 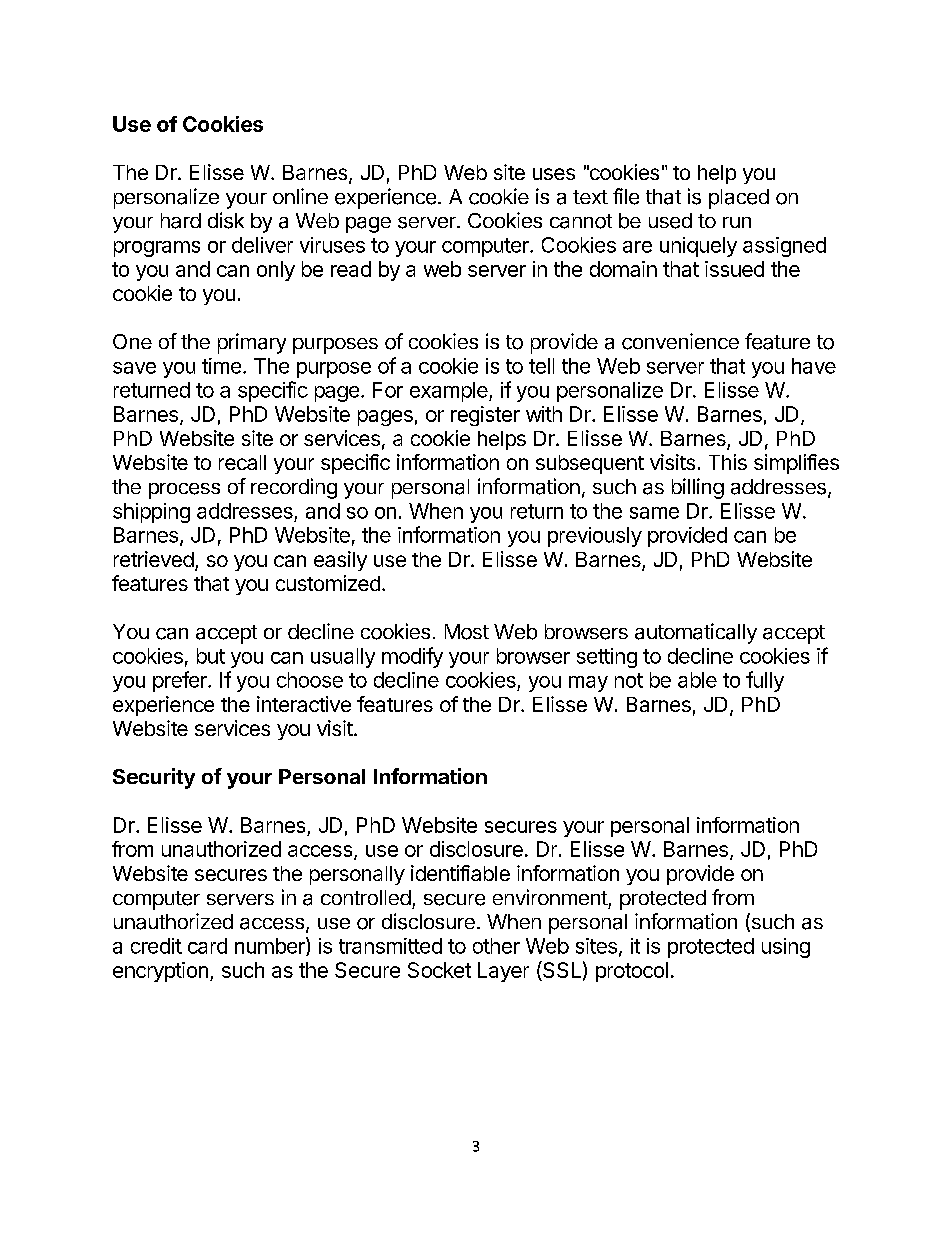 What do you see at coordinates (728, 462) in the page?
I see `This` at bounding box center [728, 462].
